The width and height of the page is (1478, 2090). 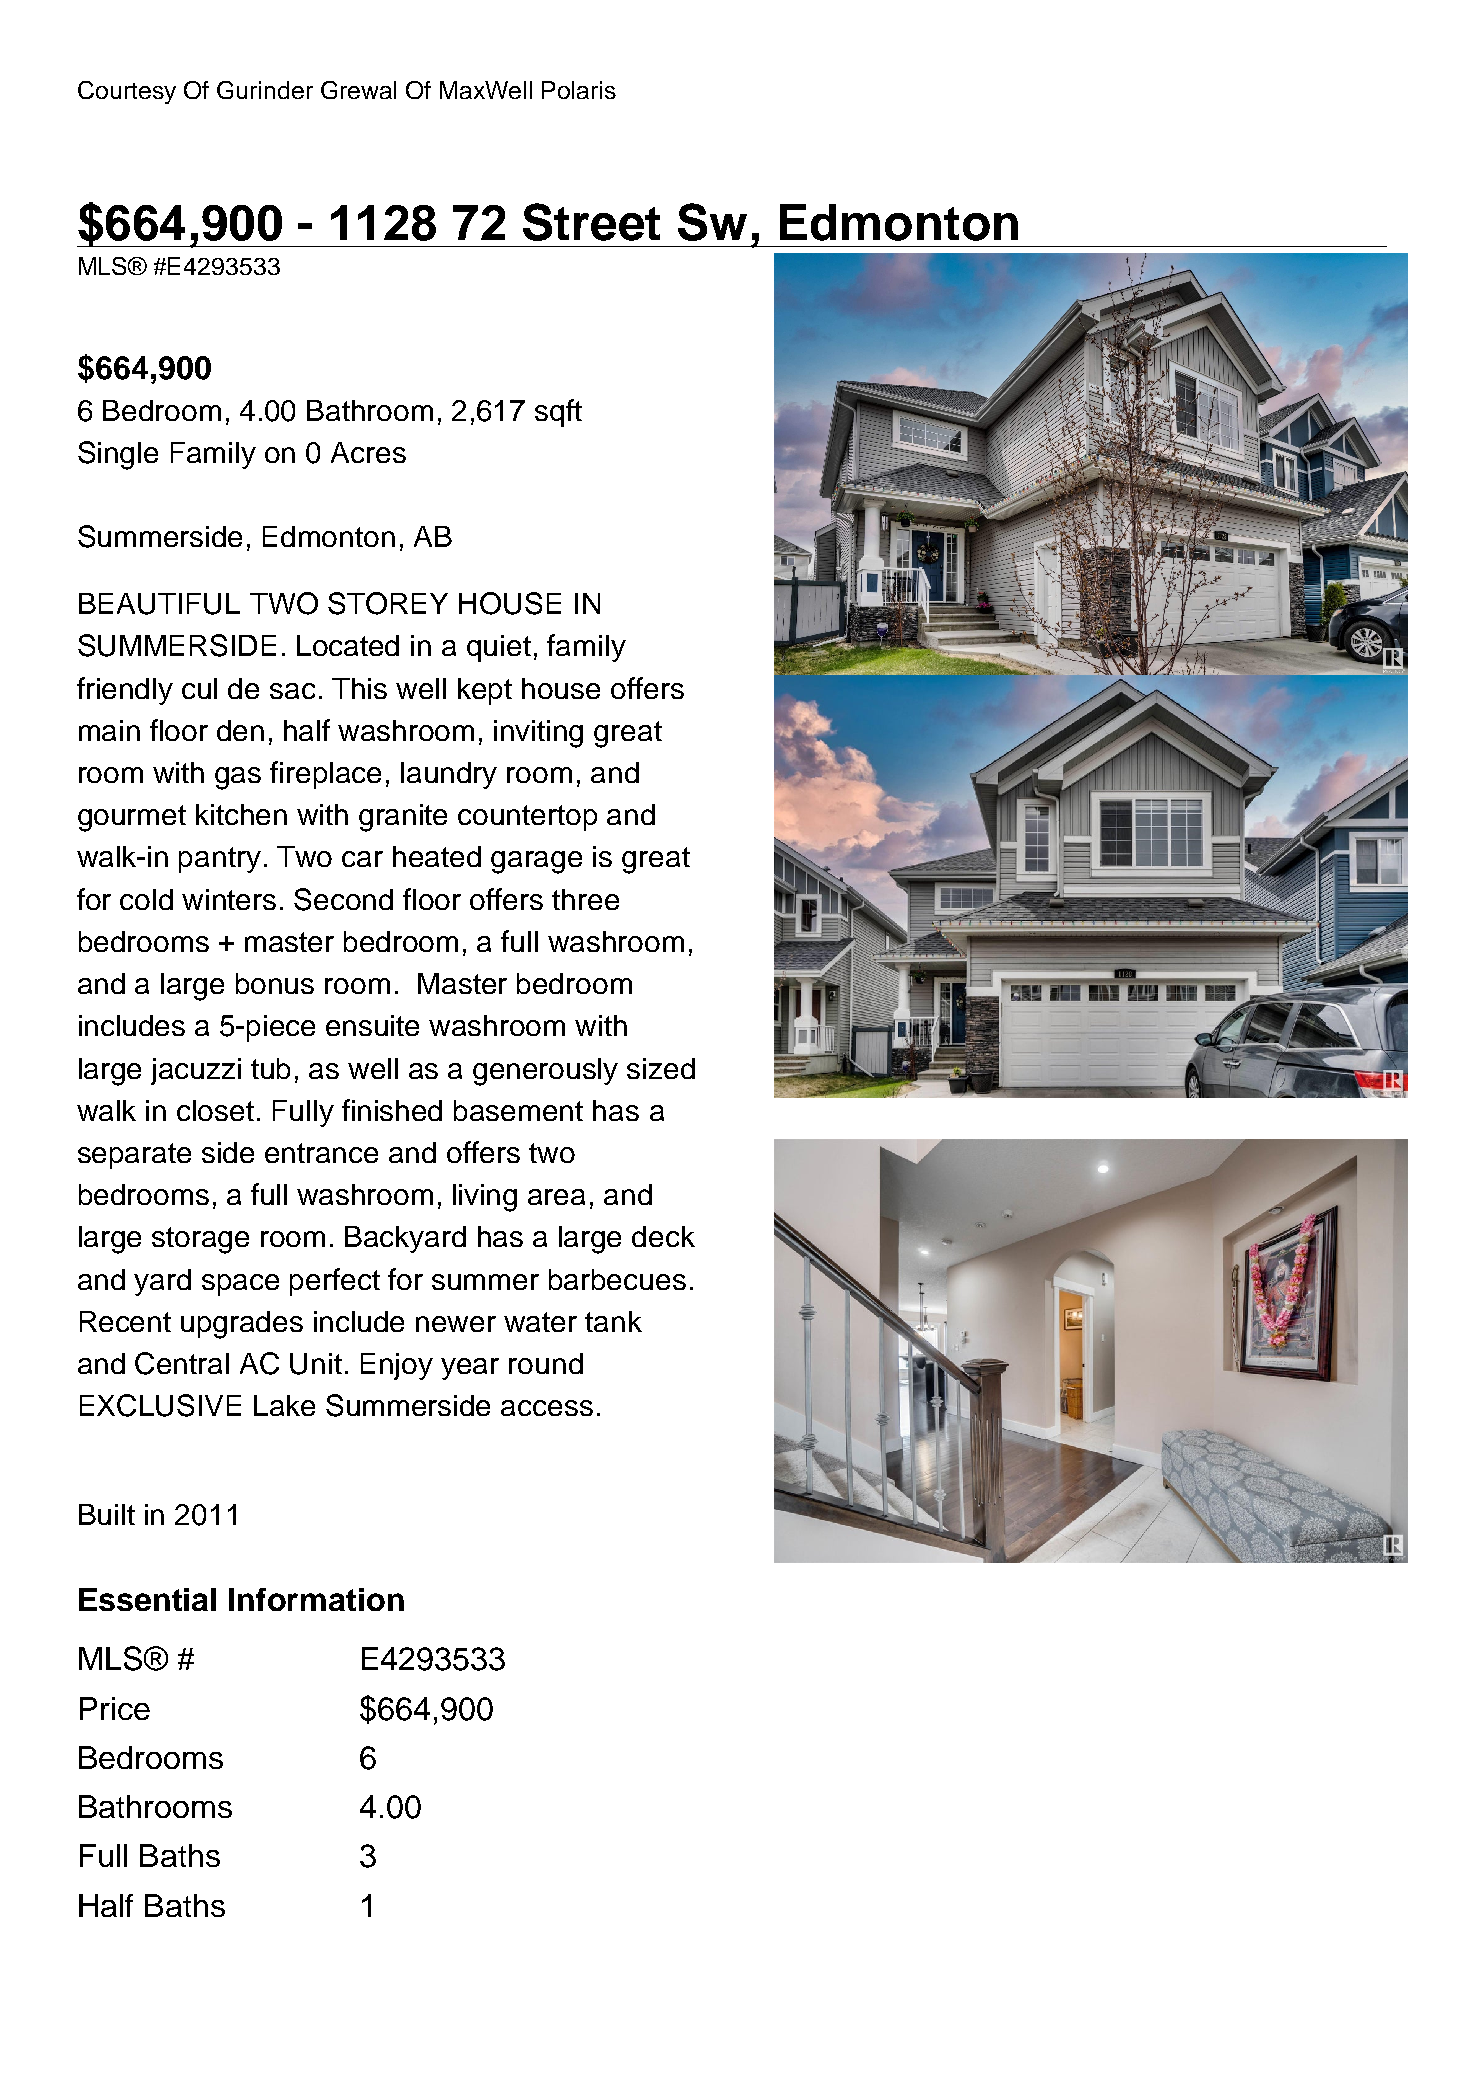 I want to click on storage, so click(x=200, y=1240).
